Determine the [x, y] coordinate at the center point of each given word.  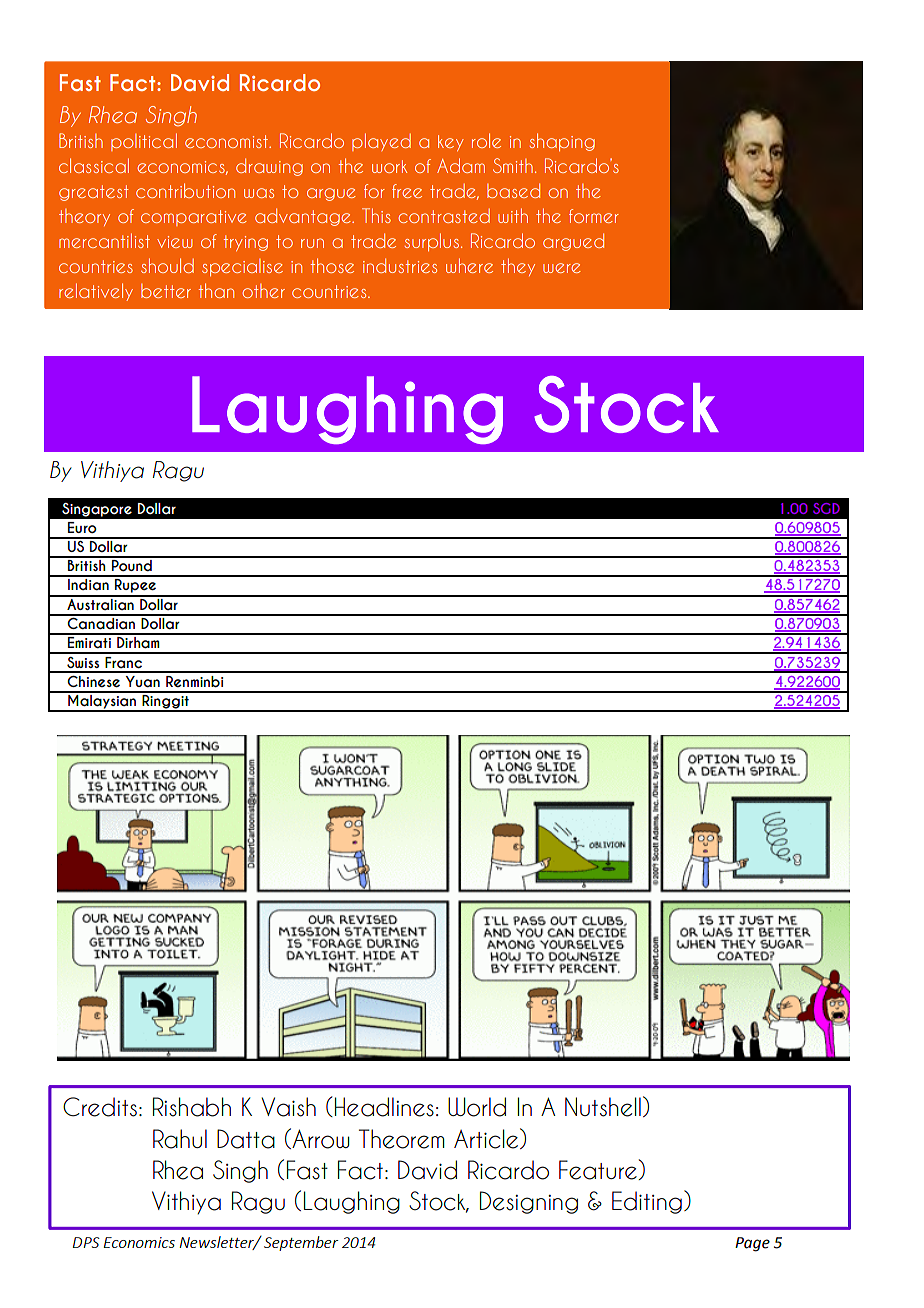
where [469, 265]
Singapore [97, 510]
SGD [826, 508]
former [594, 216]
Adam [461, 165]
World [477, 1107]
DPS [86, 1242]
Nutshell [603, 1107]
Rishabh [192, 1107]
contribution [185, 190]
